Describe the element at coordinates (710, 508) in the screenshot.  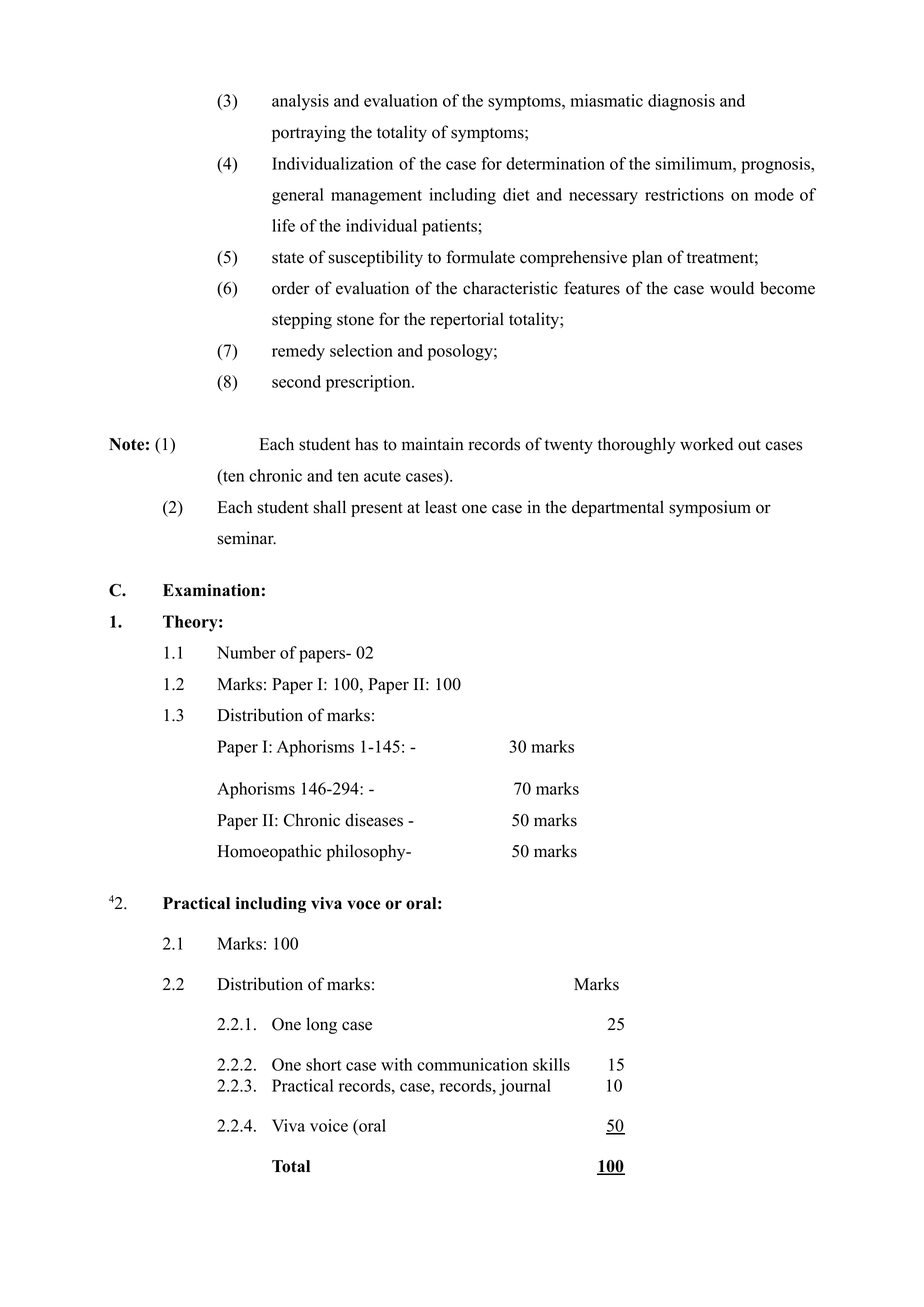
I see `symposium` at that location.
